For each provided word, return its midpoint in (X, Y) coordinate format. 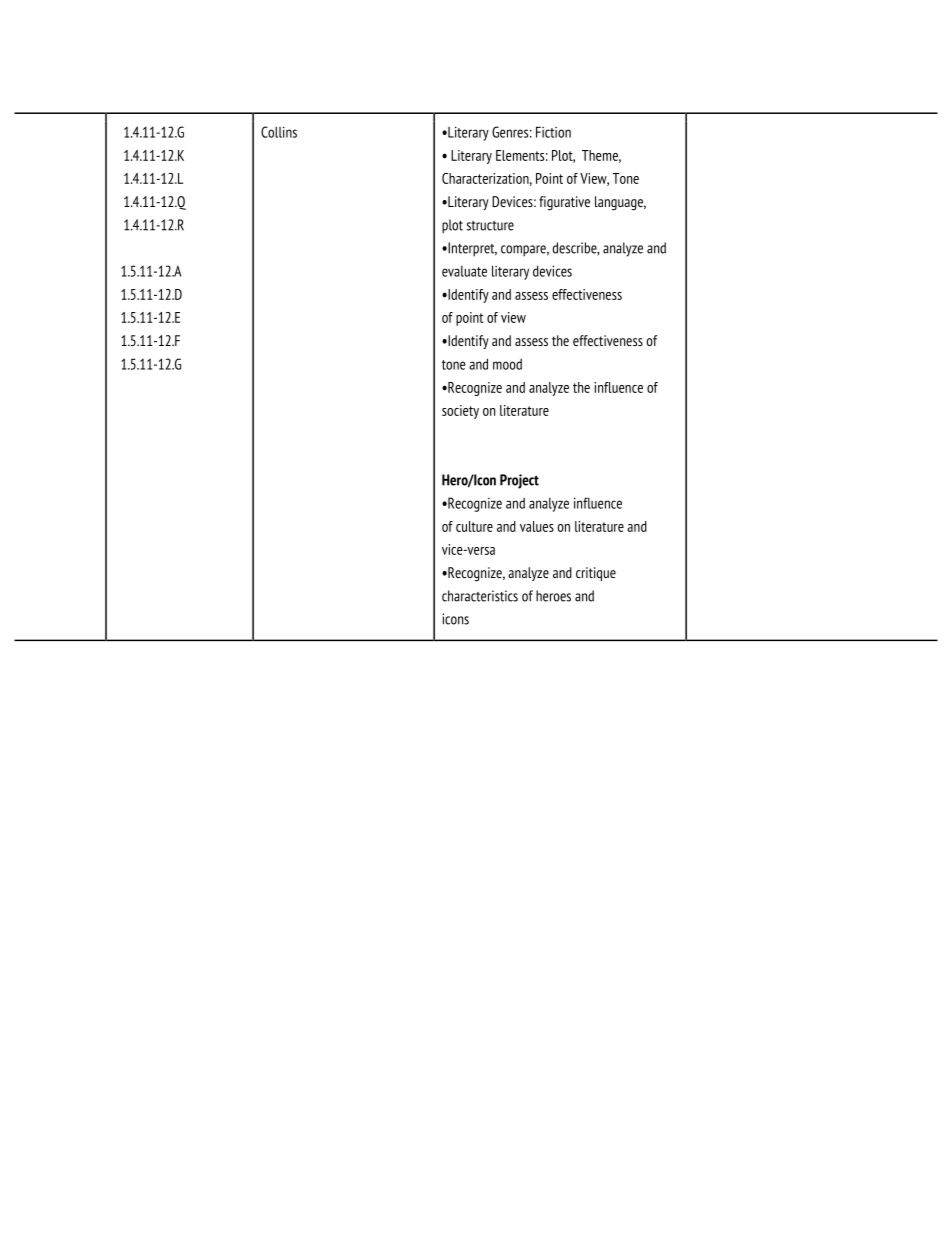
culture (474, 526)
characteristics (480, 596)
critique (596, 574)
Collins (279, 132)
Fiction (553, 132)
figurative (564, 203)
